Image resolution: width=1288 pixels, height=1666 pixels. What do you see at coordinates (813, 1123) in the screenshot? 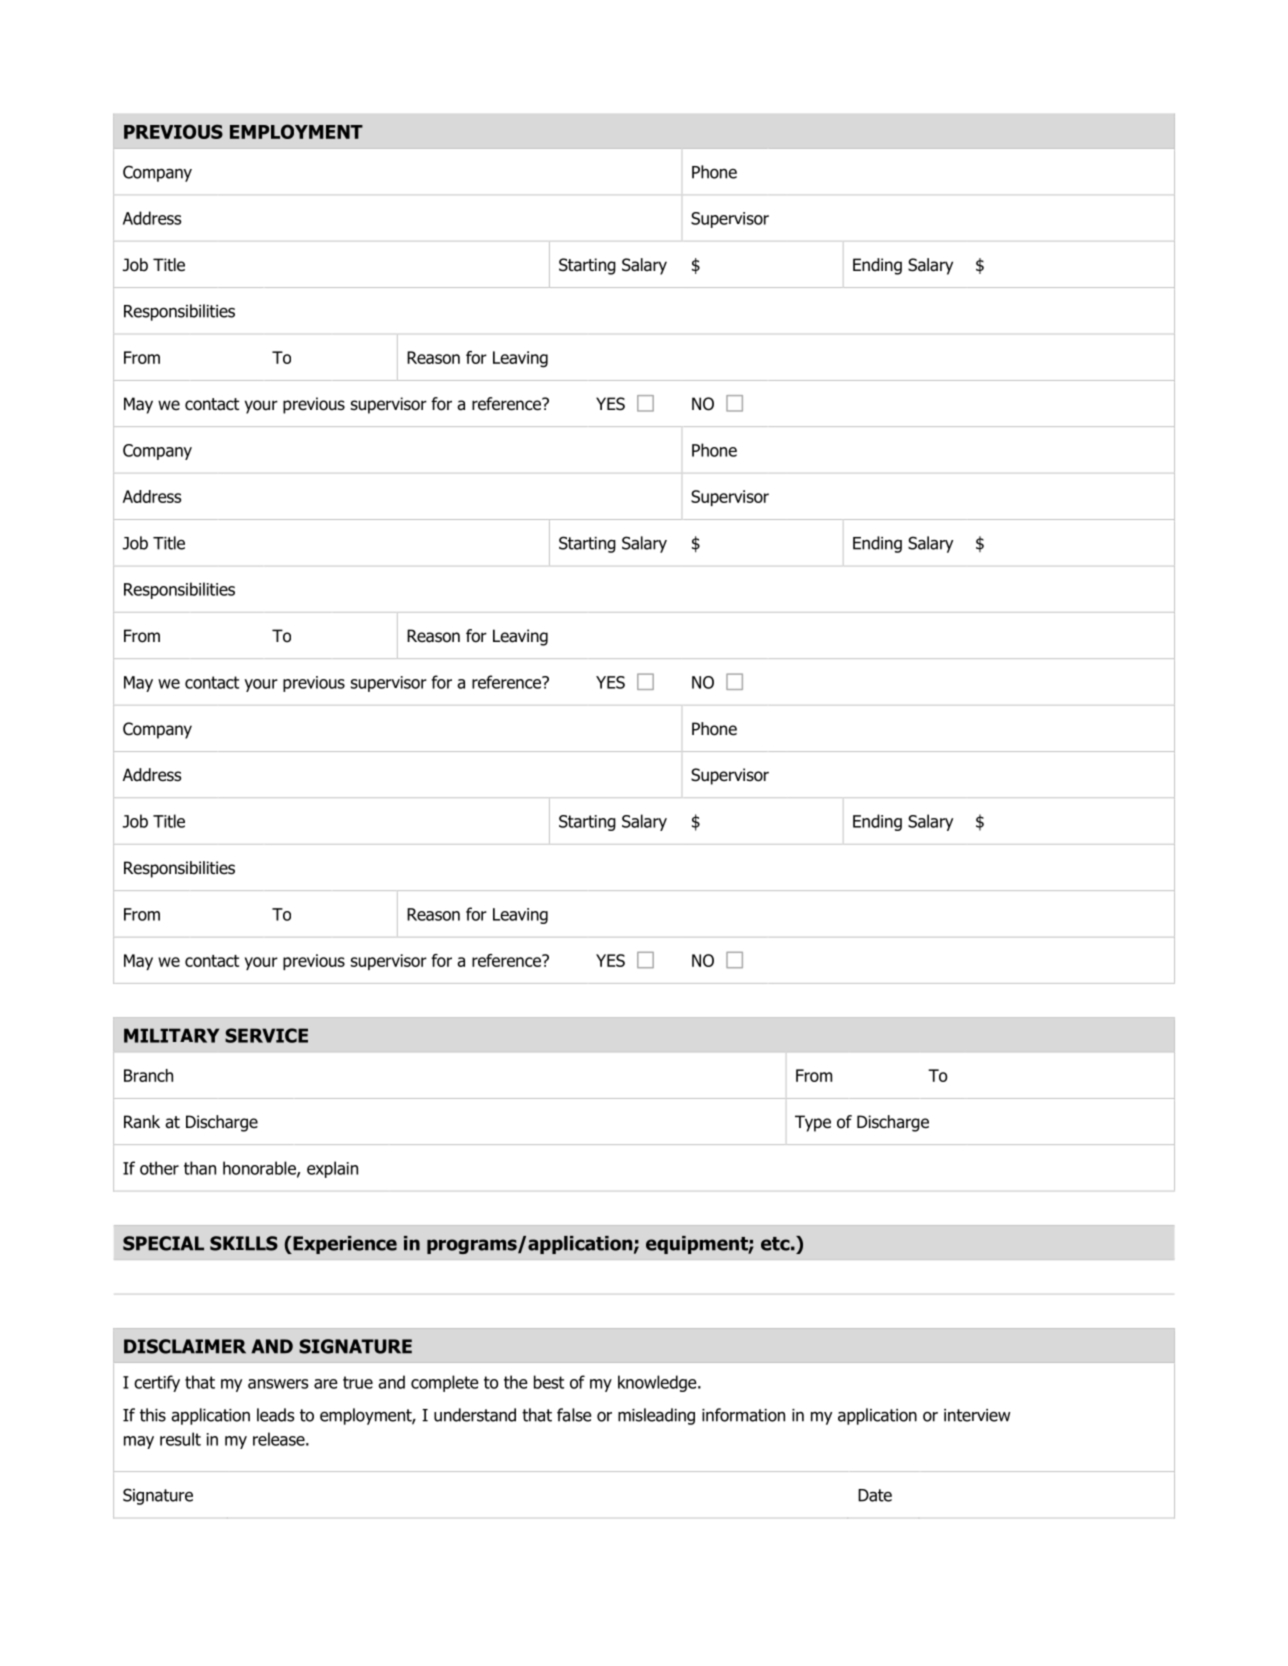
I see `Type` at bounding box center [813, 1123].
